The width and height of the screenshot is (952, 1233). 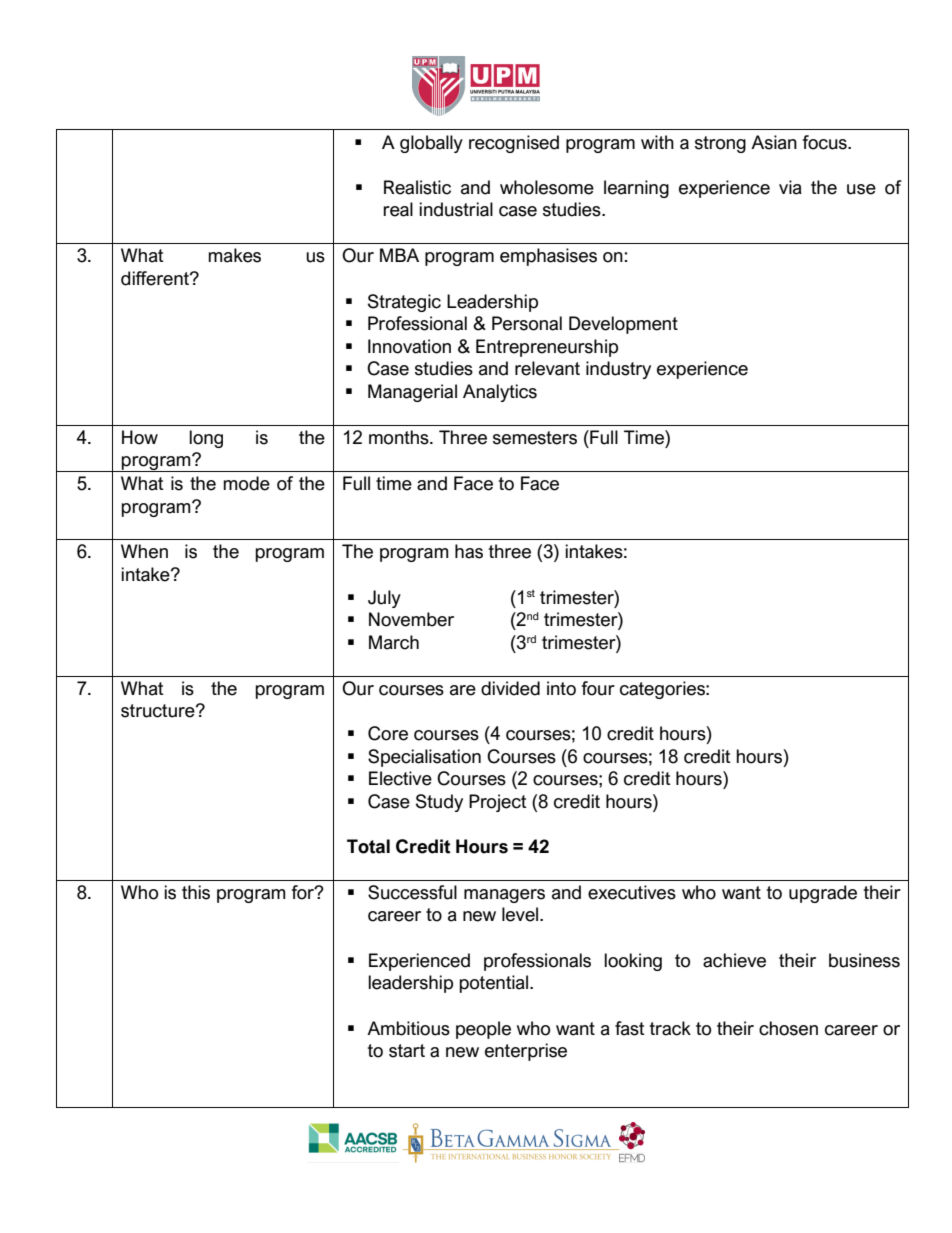 What do you see at coordinates (408, 1028) in the screenshot?
I see `Ambitious` at bounding box center [408, 1028].
